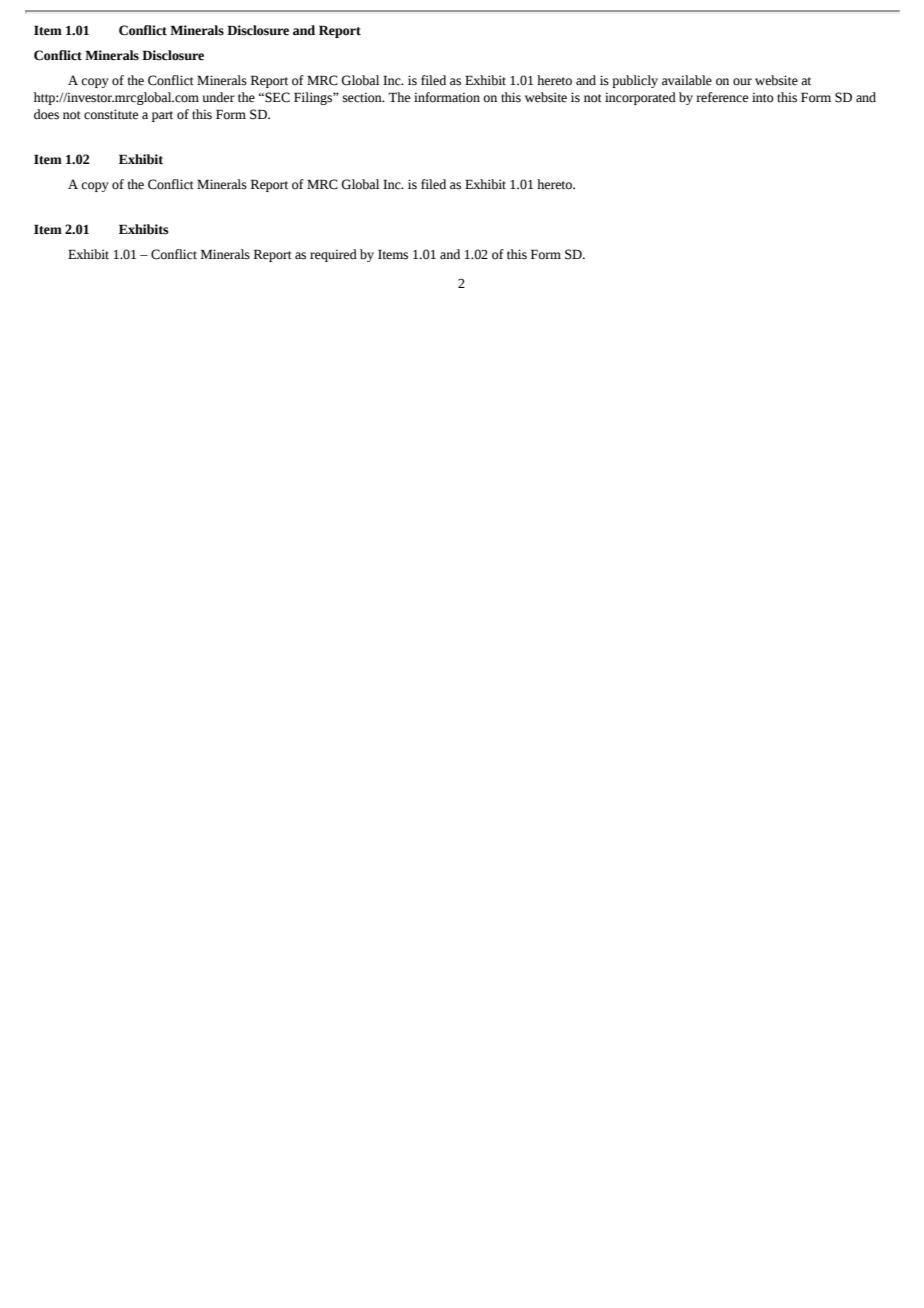 The image size is (924, 1308). I want to click on constitute, so click(111, 114).
